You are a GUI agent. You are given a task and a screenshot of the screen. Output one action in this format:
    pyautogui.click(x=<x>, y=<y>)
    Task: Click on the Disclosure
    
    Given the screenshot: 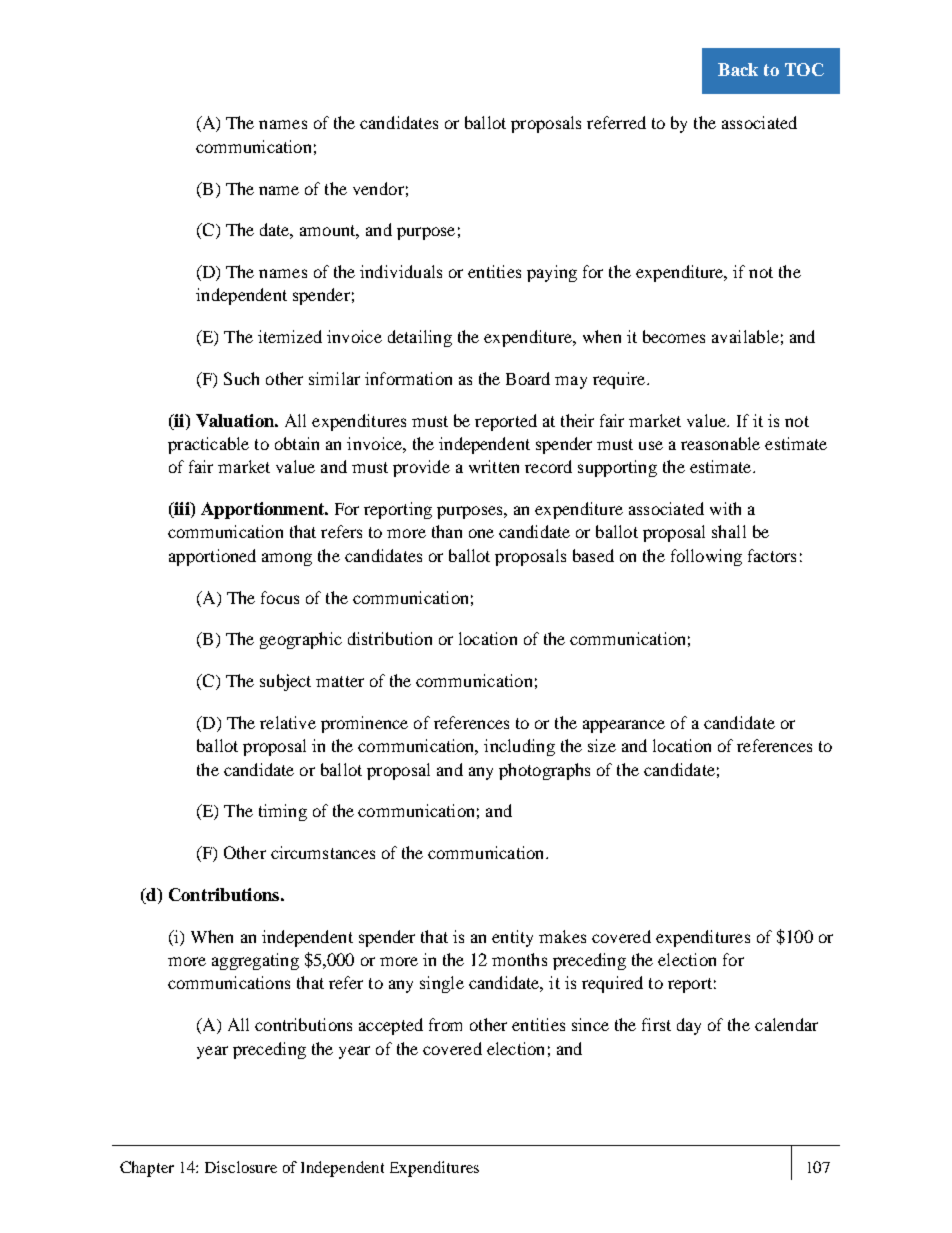 What is the action you would take?
    pyautogui.click(x=241, y=1167)
